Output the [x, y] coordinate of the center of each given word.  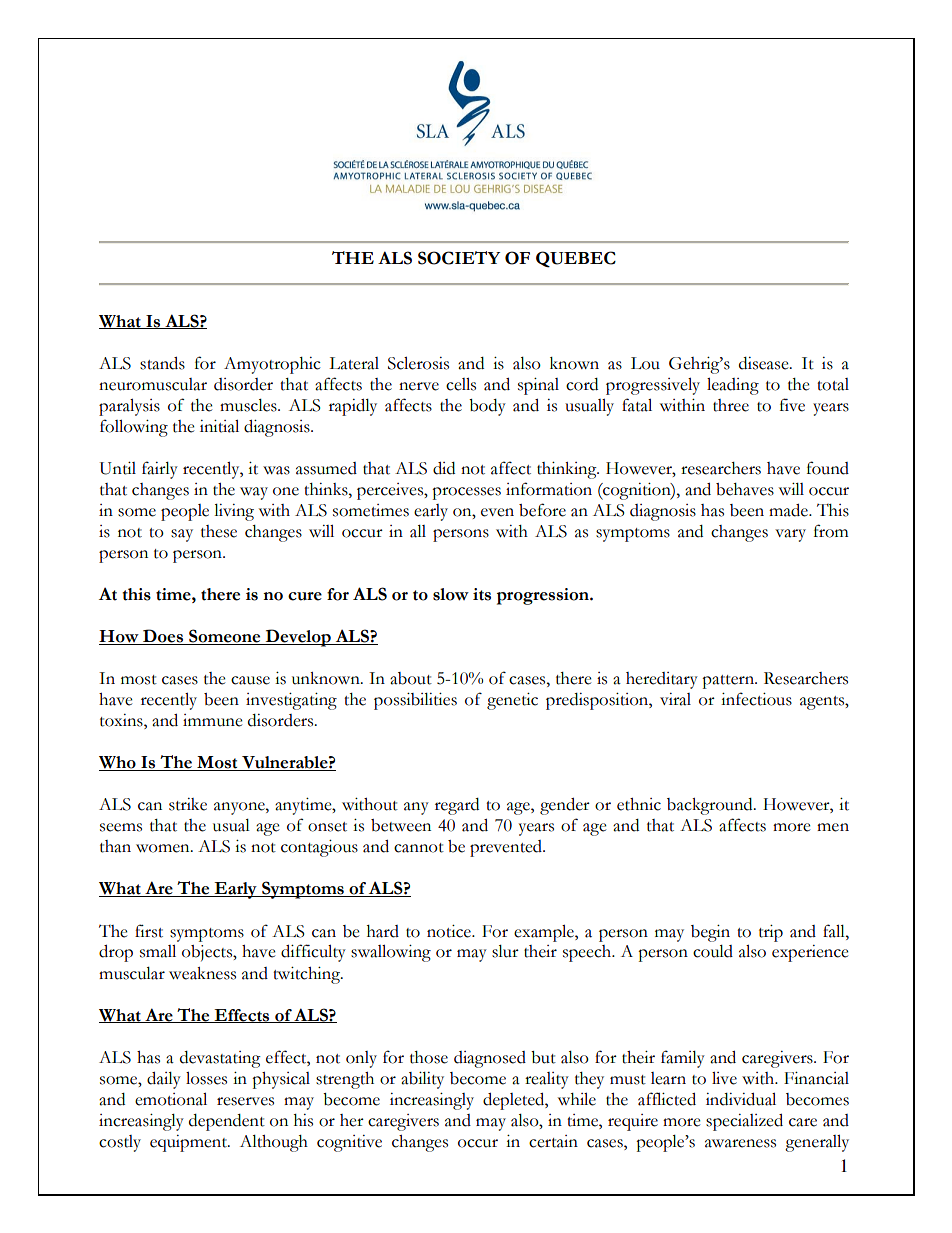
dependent [227, 1122]
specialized [744, 1122]
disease [765, 363]
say [182, 535]
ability [422, 1080]
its [482, 594]
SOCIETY [459, 258]
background [711, 806]
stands [162, 363]
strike [188, 804]
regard [457, 806]
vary [790, 535]
